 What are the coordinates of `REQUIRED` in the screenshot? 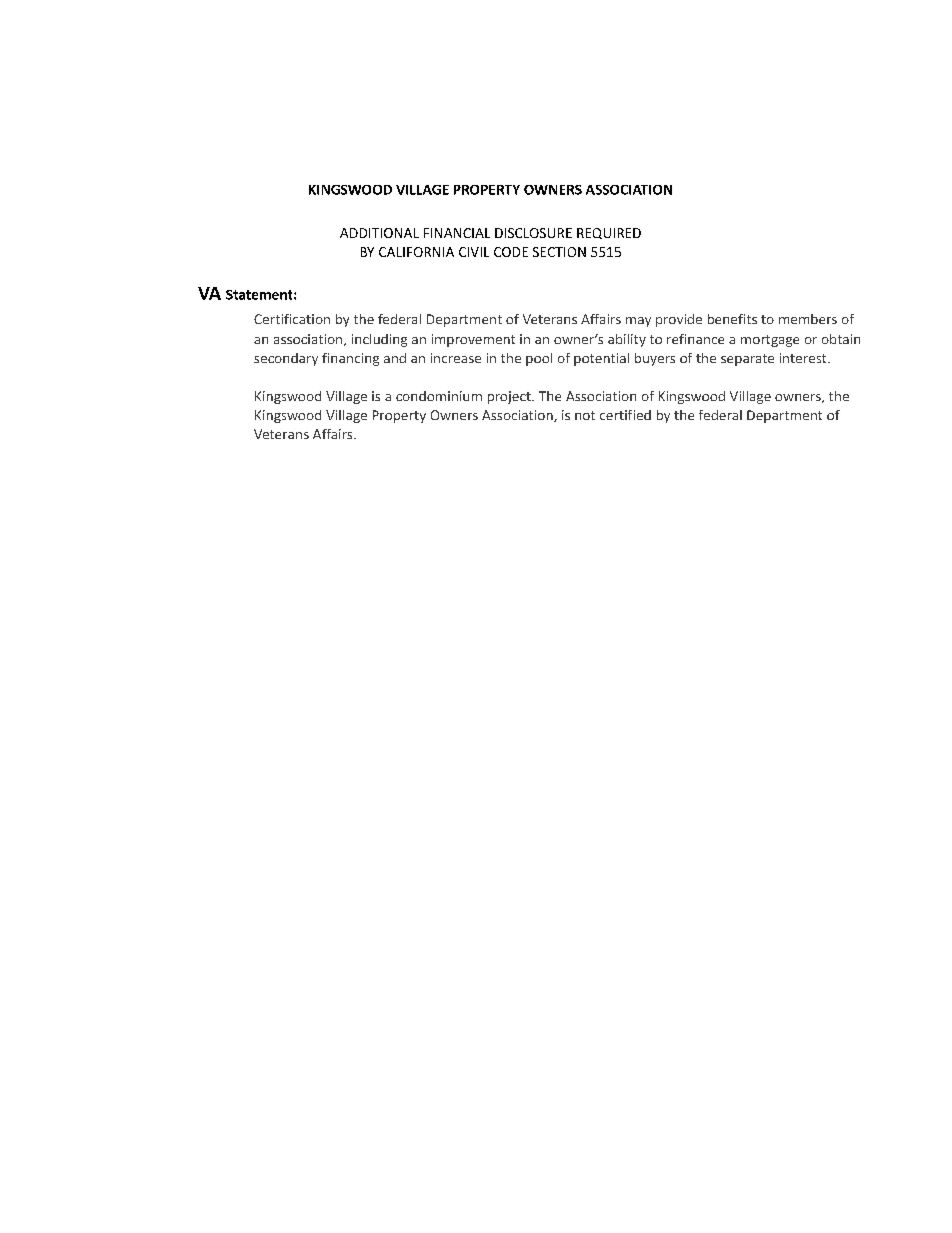 It's located at (609, 233).
